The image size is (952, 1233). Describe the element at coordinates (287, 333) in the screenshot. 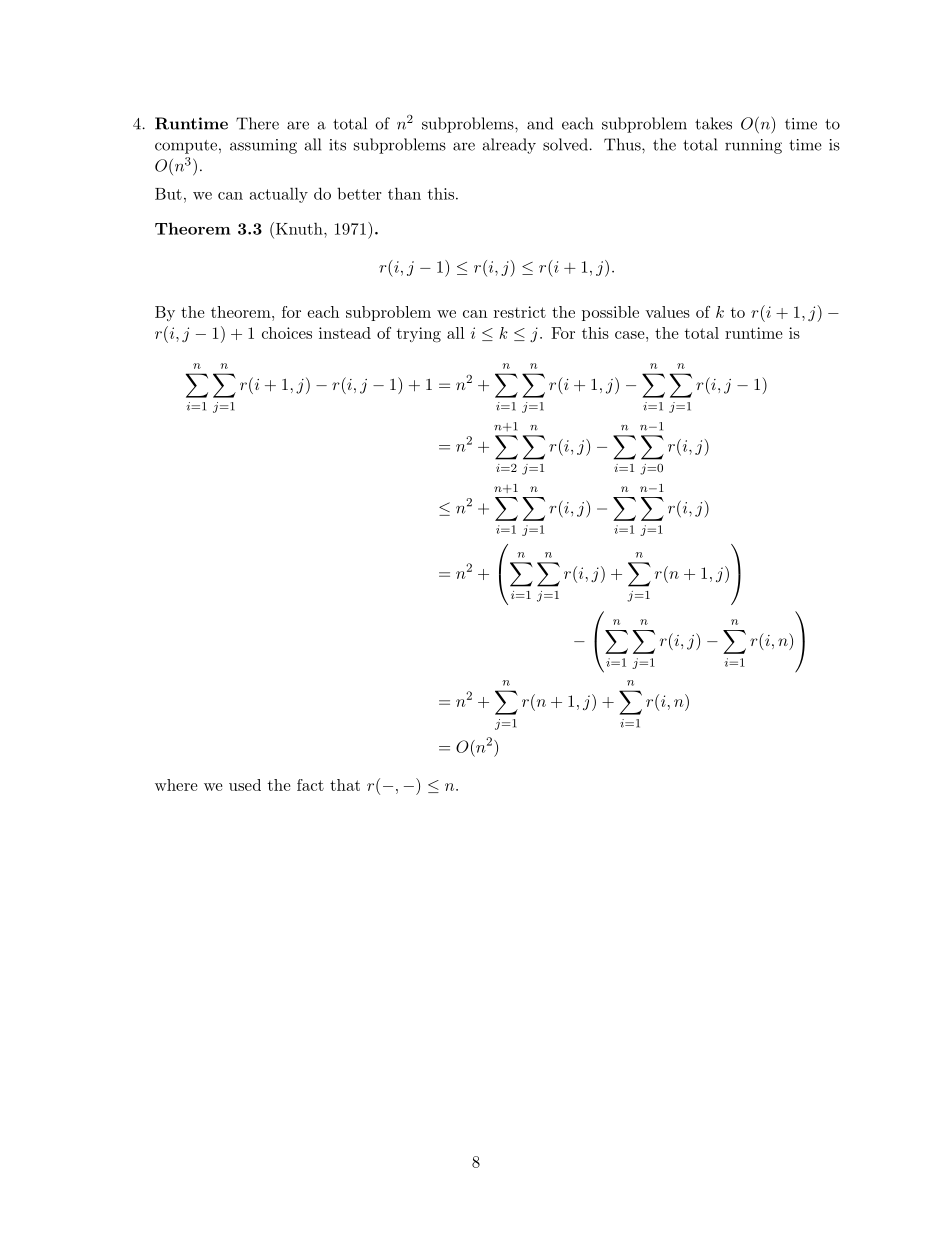

I see `choices` at that location.
